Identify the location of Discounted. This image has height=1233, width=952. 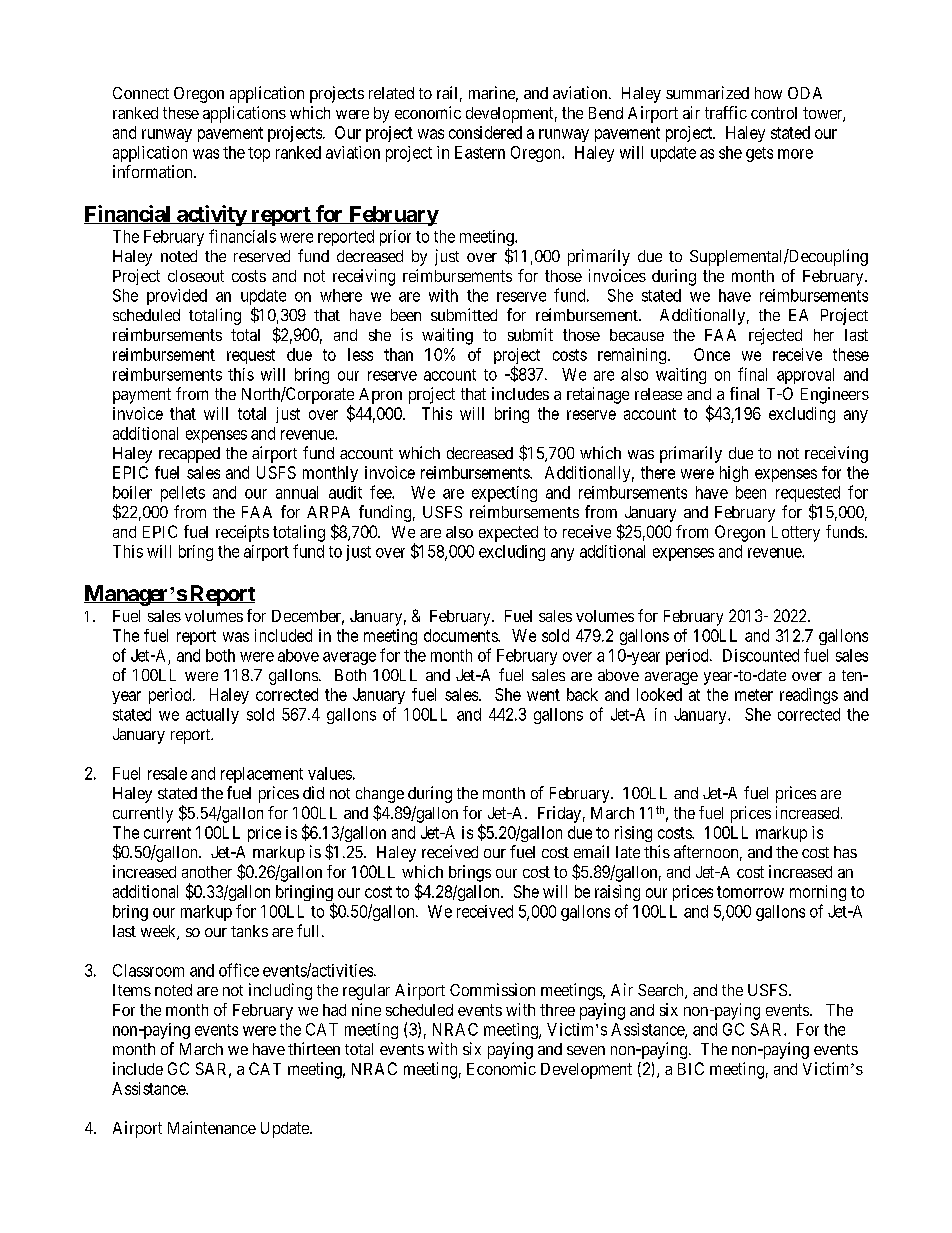
(761, 655).
